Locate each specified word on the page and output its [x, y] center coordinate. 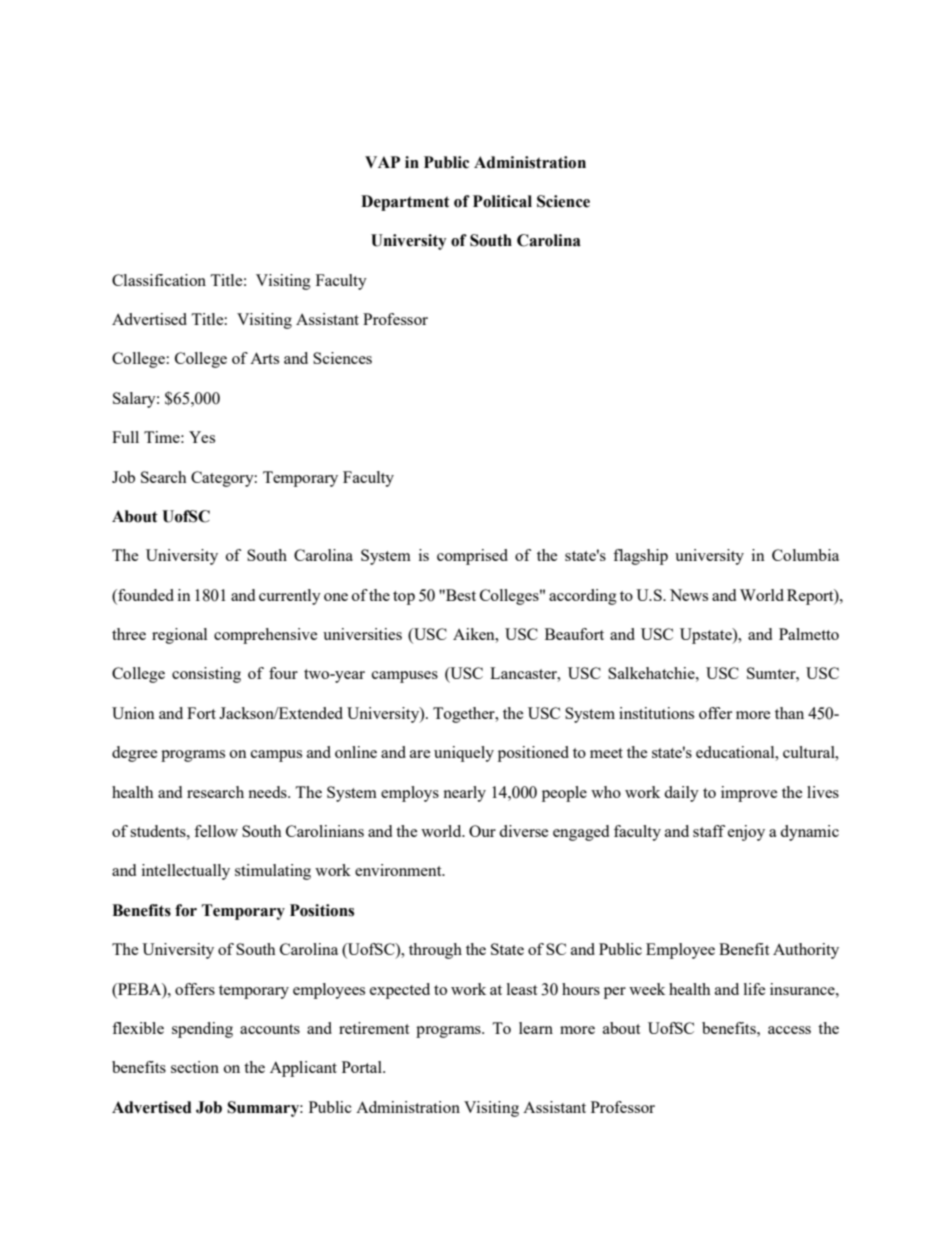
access [789, 1030]
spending [202, 1030]
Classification [159, 280]
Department [405, 203]
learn [536, 1028]
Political [502, 201]
